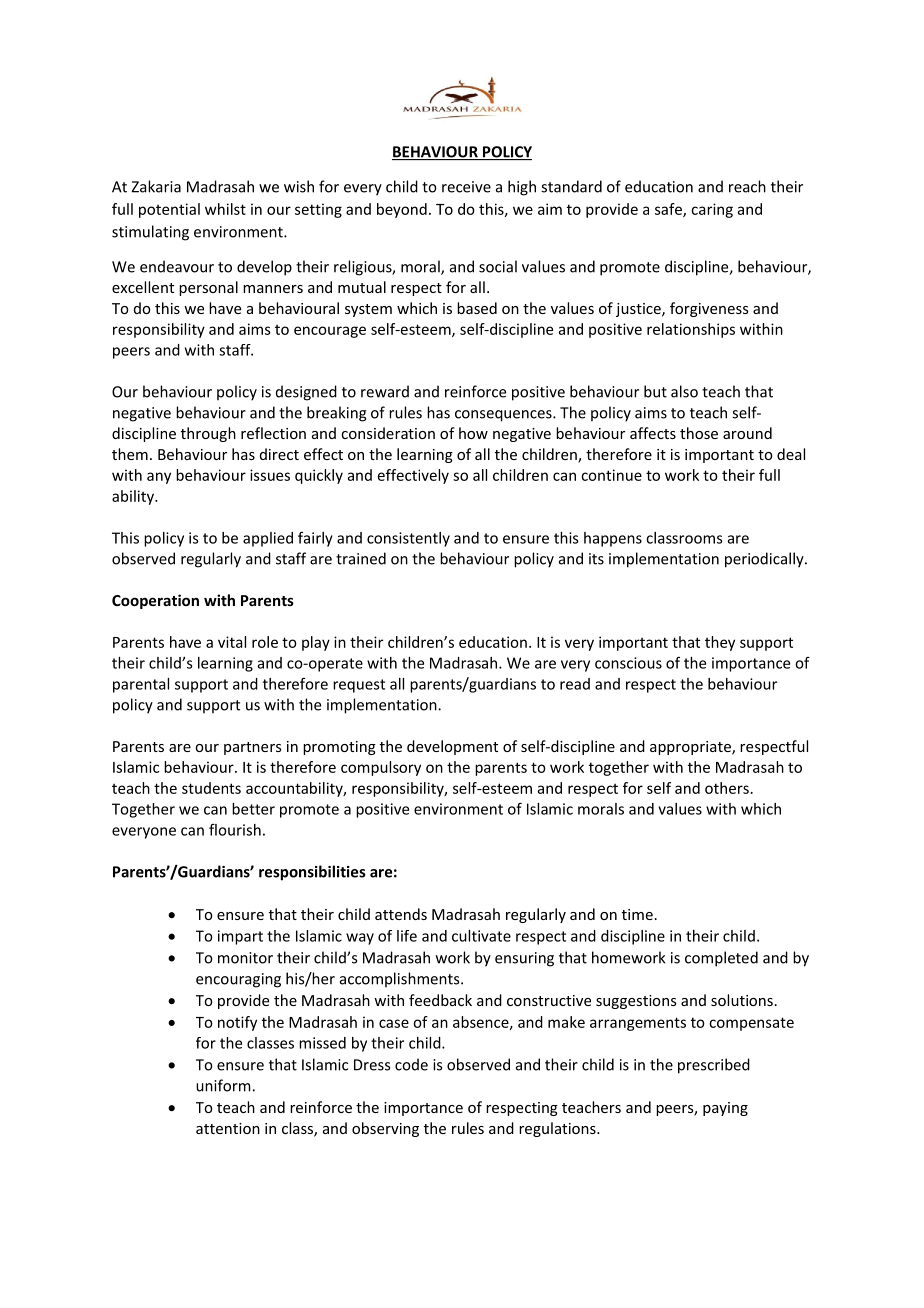 The height and width of the image is (1308, 924). What do you see at coordinates (211, 788) in the image?
I see `students` at bounding box center [211, 788].
